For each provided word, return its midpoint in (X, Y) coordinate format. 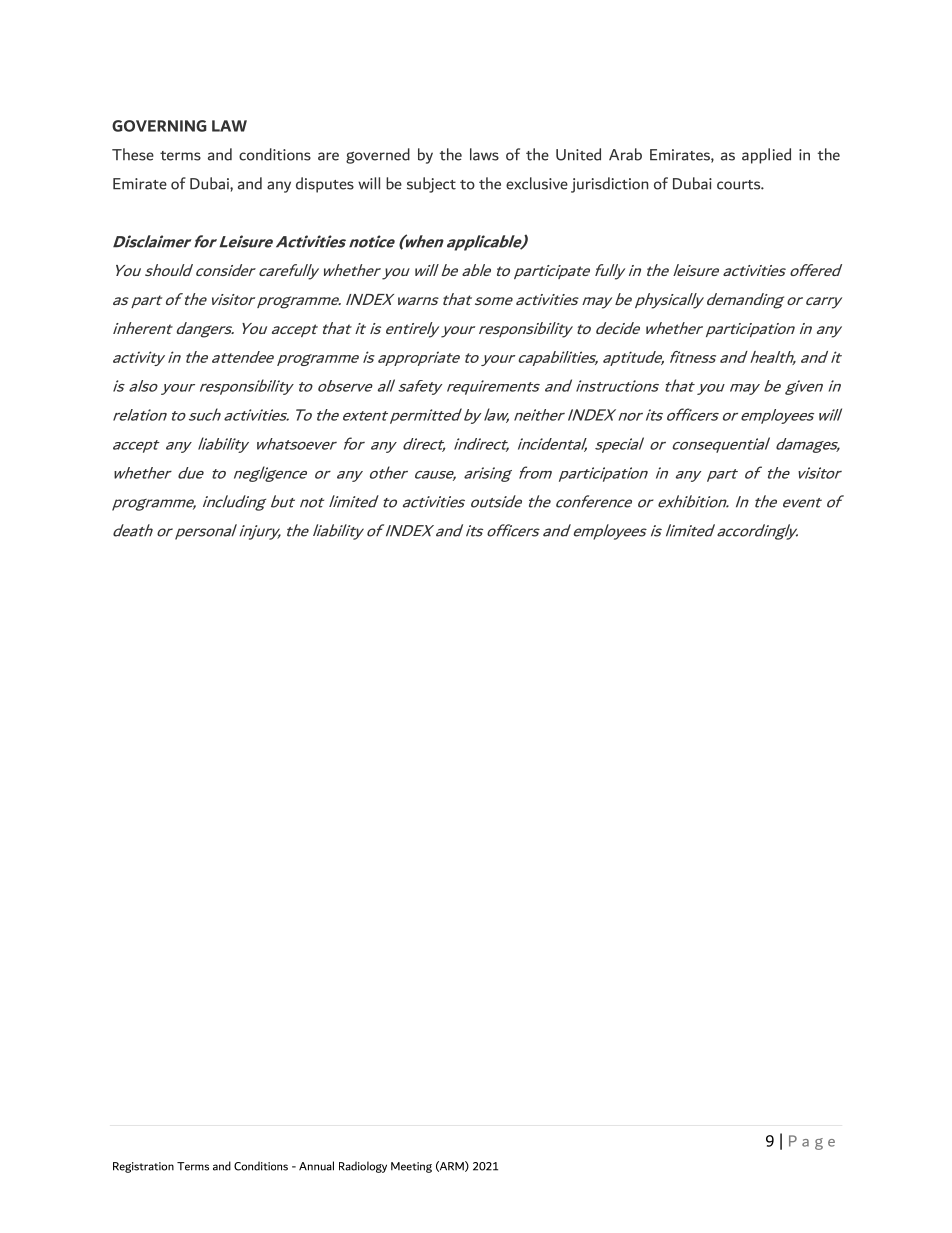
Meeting (411, 1167)
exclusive (537, 183)
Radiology (363, 1167)
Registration (143, 1167)
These (133, 154)
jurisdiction (609, 185)
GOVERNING (159, 126)
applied (766, 156)
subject (431, 185)
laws (484, 154)
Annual (316, 1166)
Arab (625, 154)
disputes (325, 185)
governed (378, 156)
